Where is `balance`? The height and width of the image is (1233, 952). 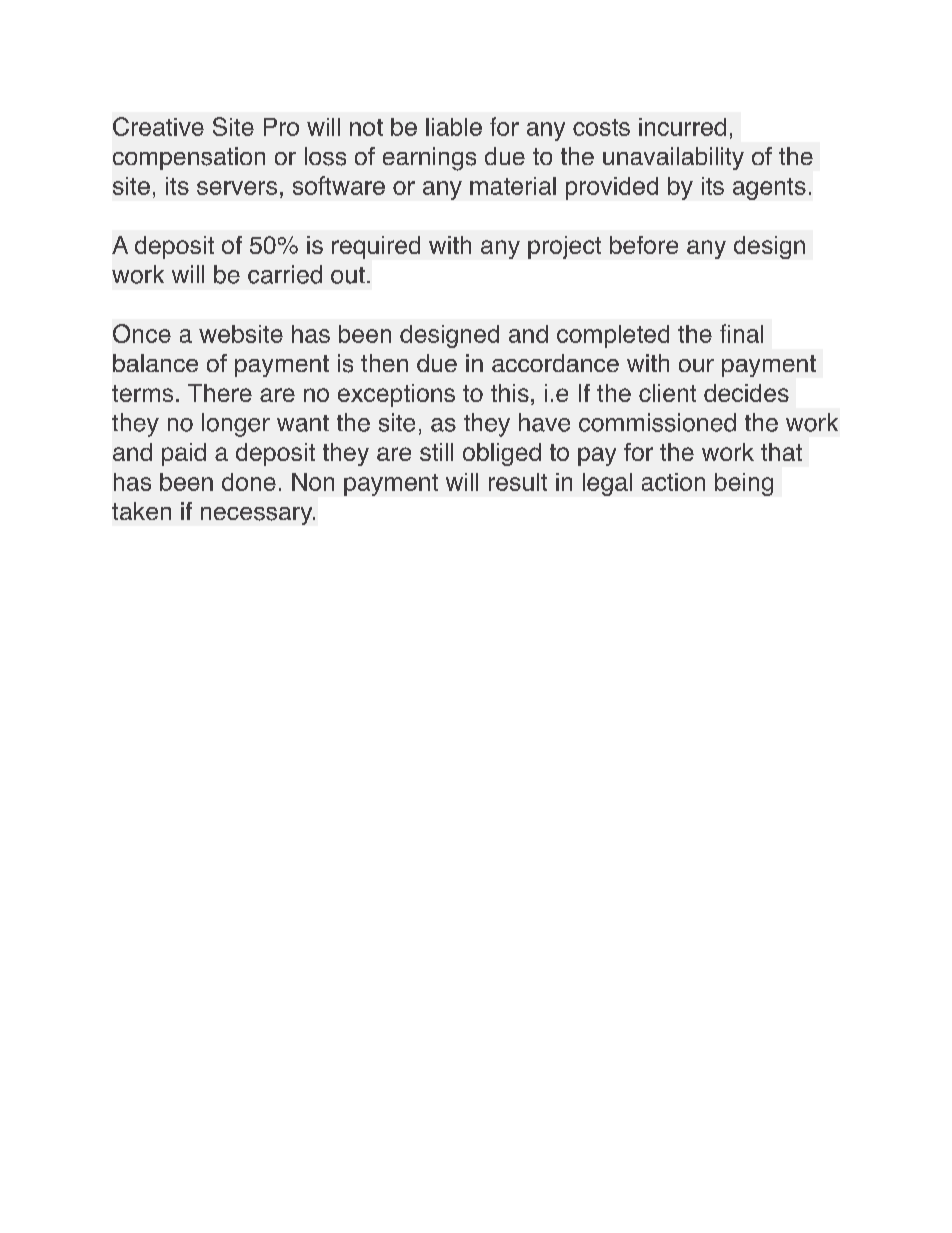 balance is located at coordinates (155, 363).
